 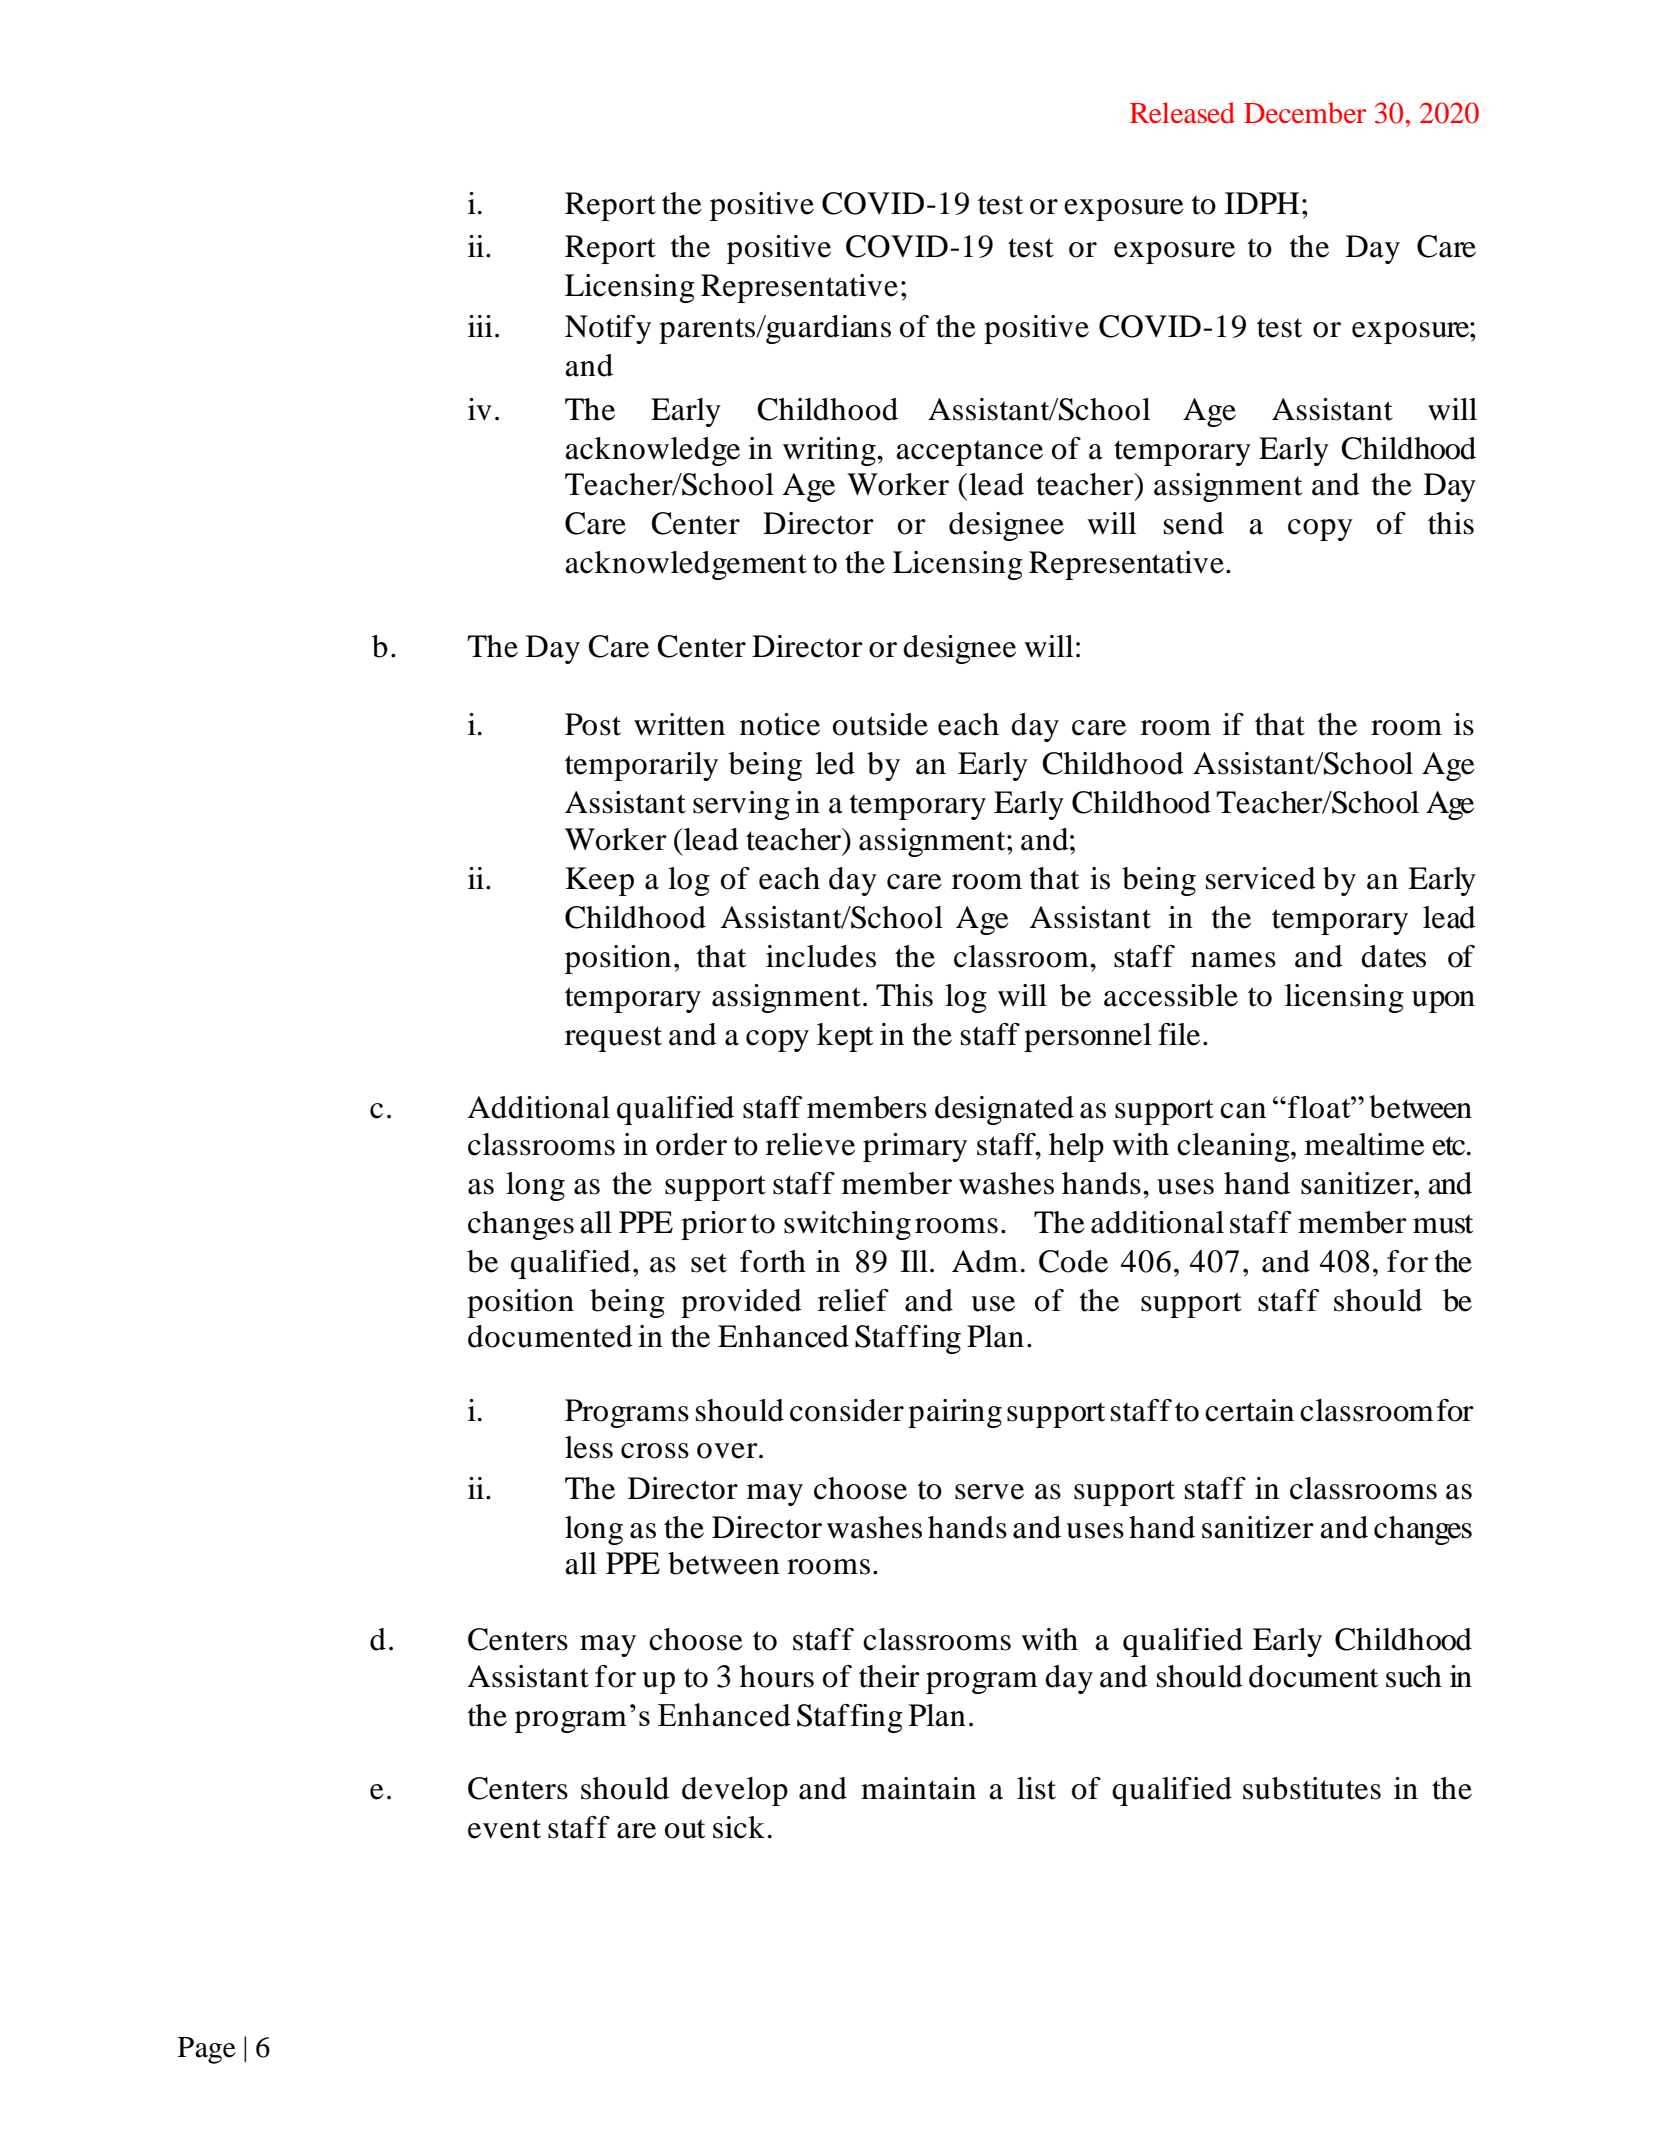 What do you see at coordinates (550, 1336) in the screenshot?
I see `documented` at bounding box center [550, 1336].
